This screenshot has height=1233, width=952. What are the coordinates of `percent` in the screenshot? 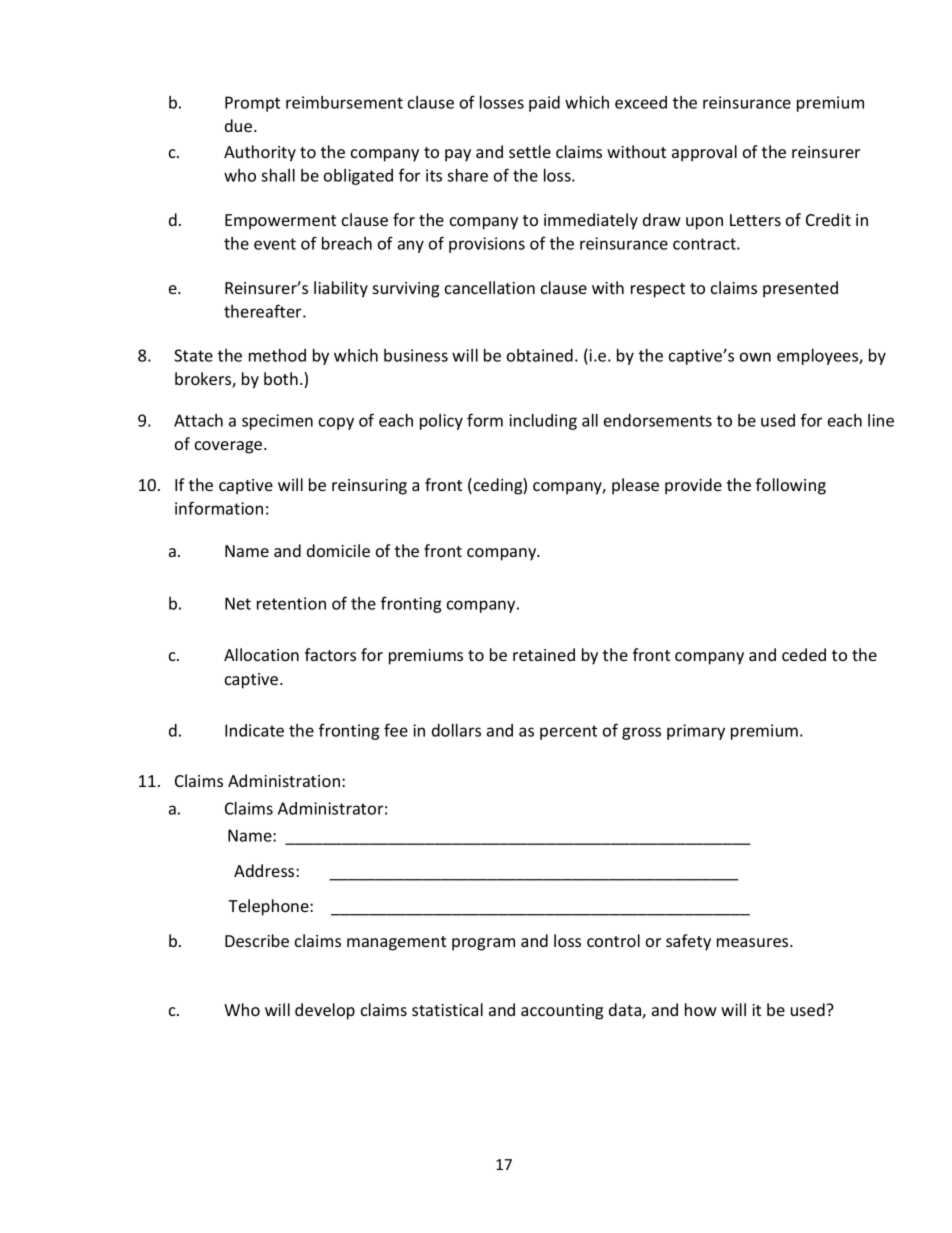 It's located at (568, 732).
